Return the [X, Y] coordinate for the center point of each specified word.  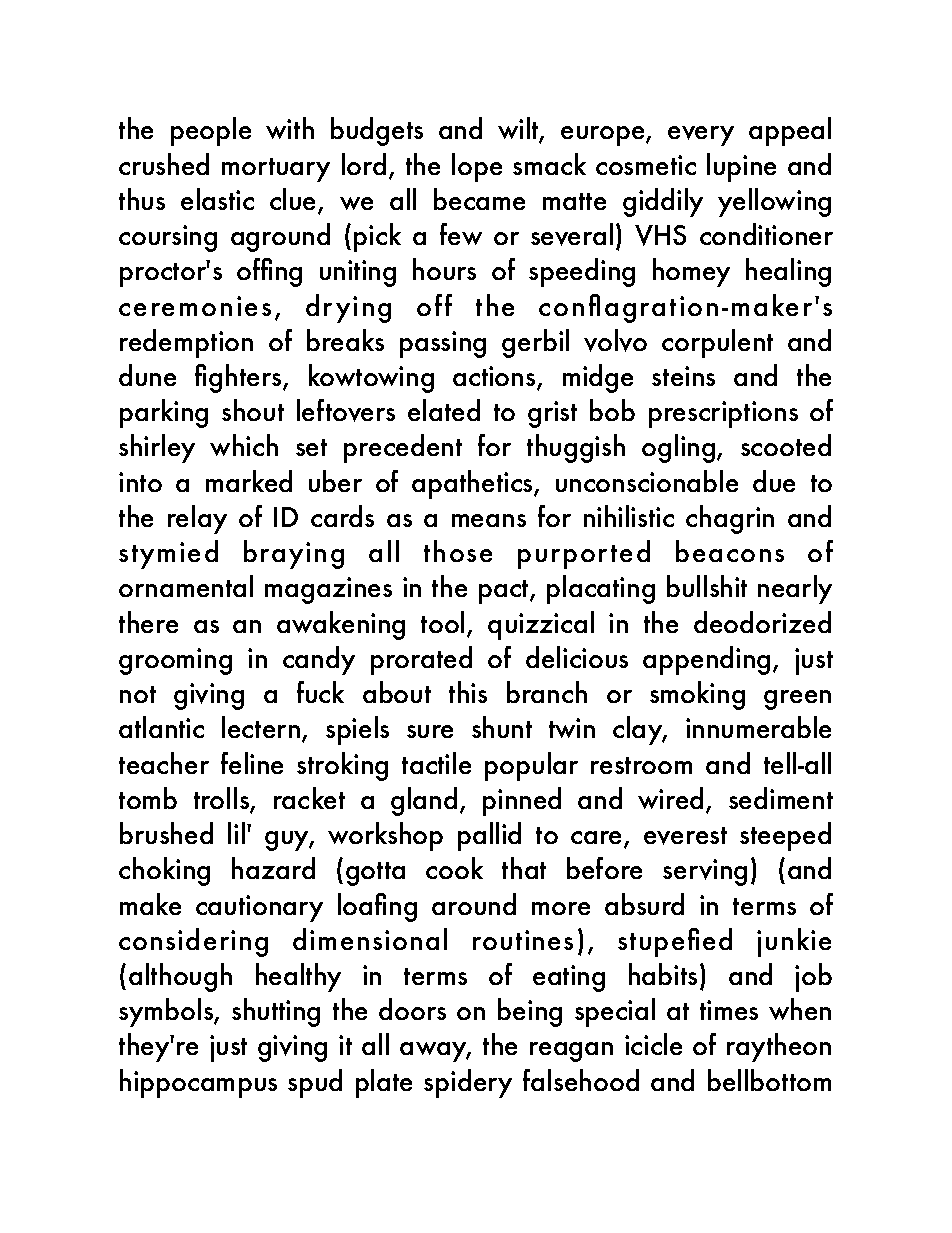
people [211, 131]
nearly [795, 589]
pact [505, 592]
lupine [741, 167]
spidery [468, 1083]
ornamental [186, 586]
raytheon [779, 1047]
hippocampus [198, 1083]
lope [477, 167]
